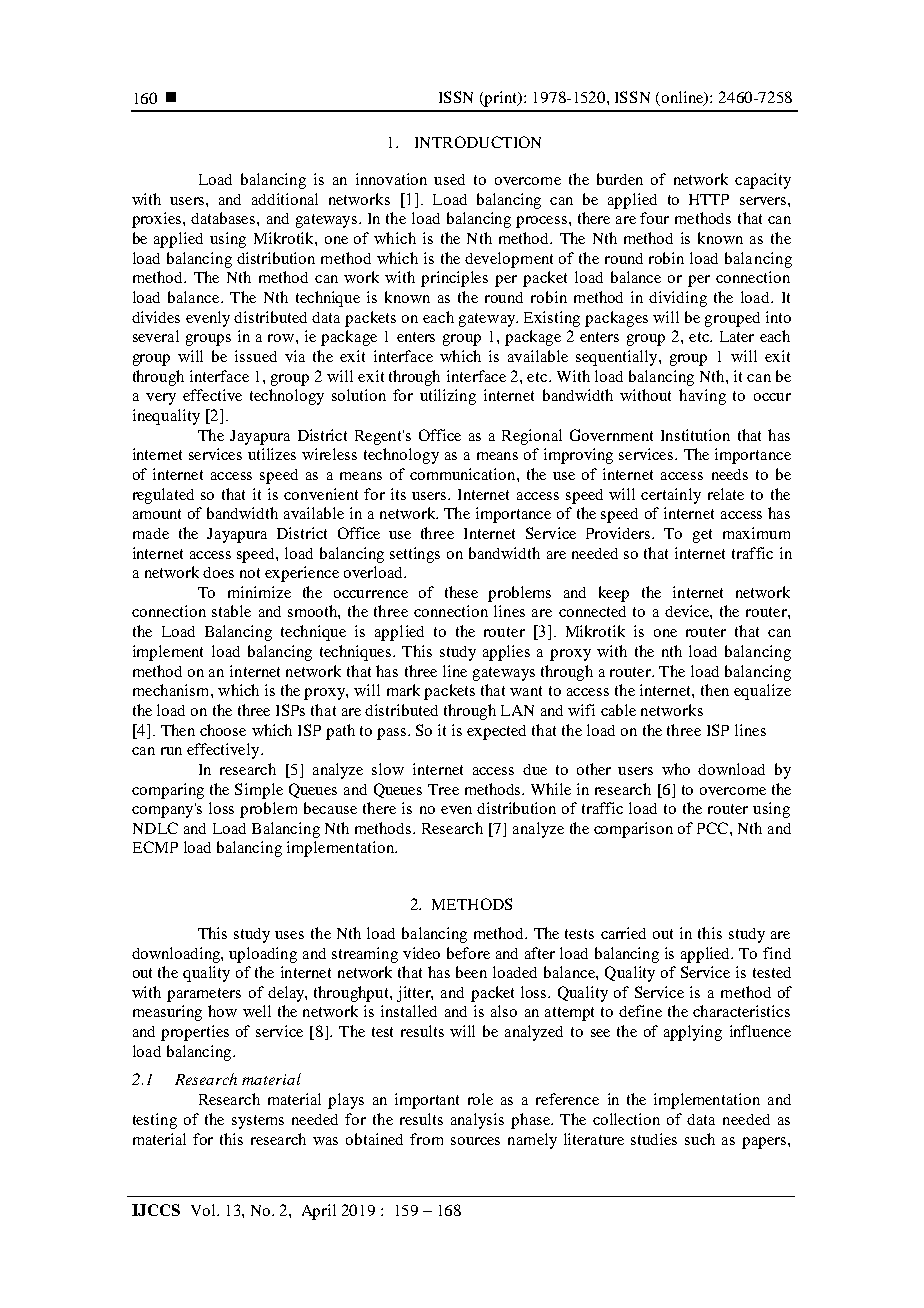  Describe the element at coordinates (272, 454) in the image. I see `utilizes` at that location.
